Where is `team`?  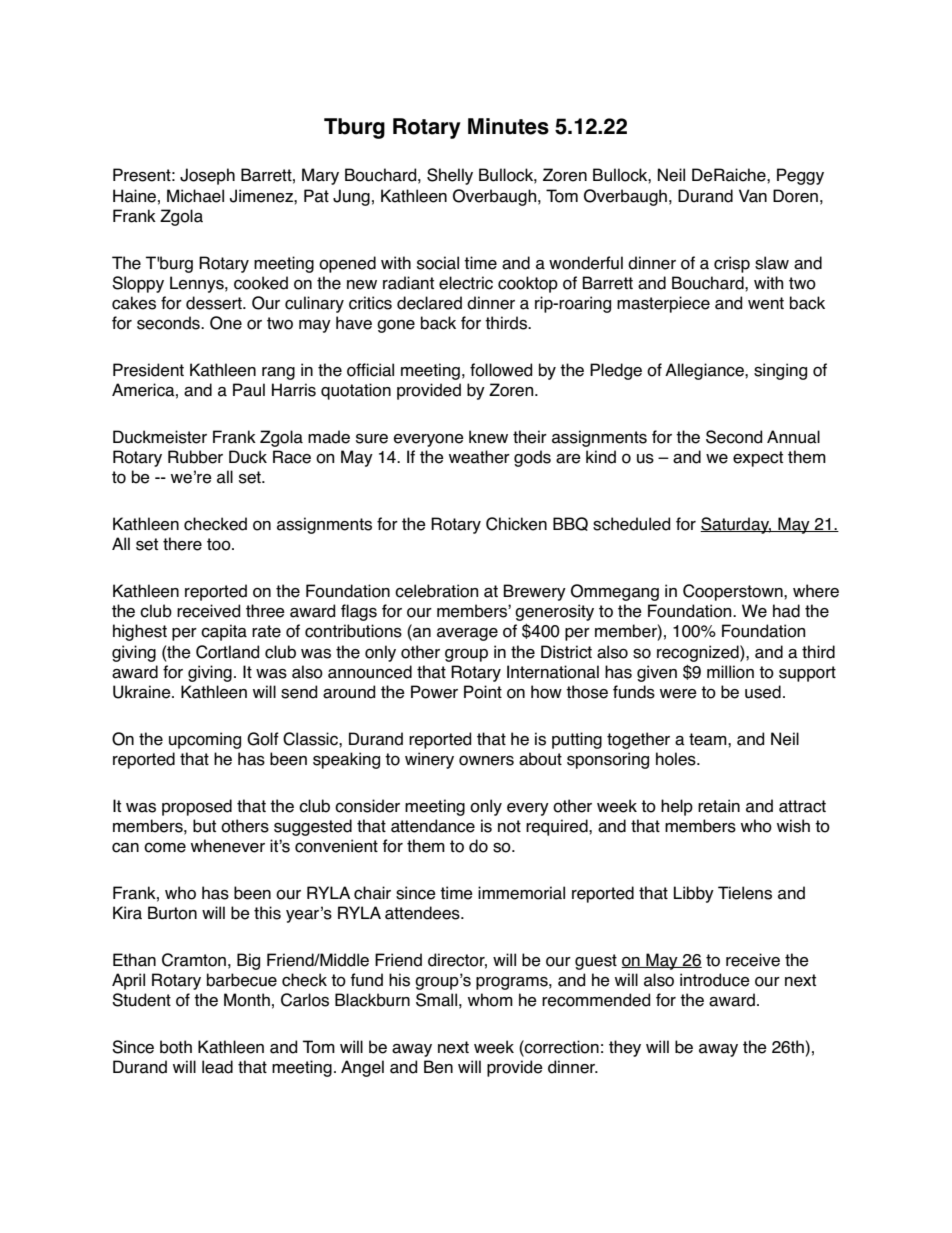 team is located at coordinates (709, 739).
